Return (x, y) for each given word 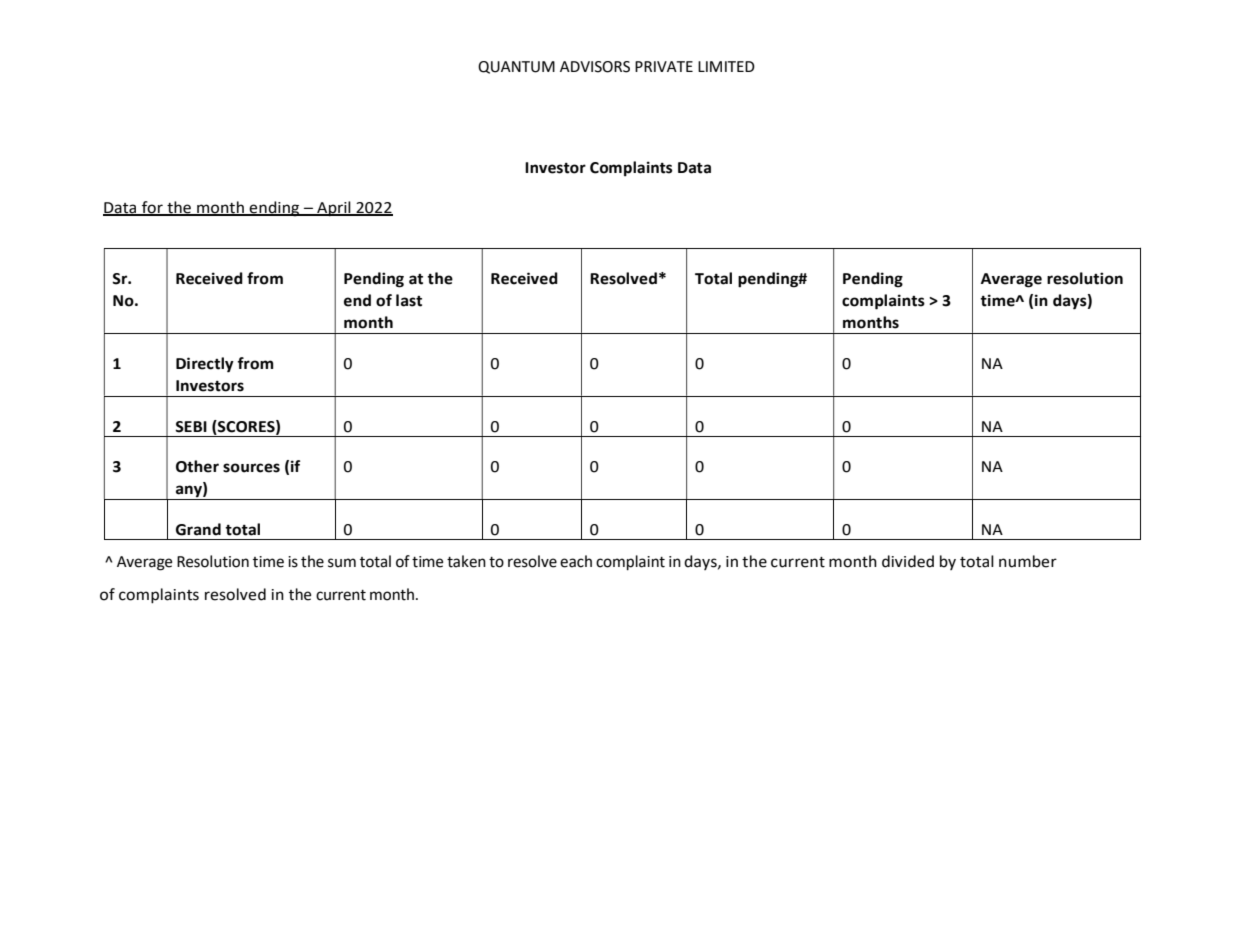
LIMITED (726, 66)
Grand (198, 529)
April (334, 208)
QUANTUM (516, 67)
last (409, 300)
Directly (205, 365)
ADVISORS (595, 67)
